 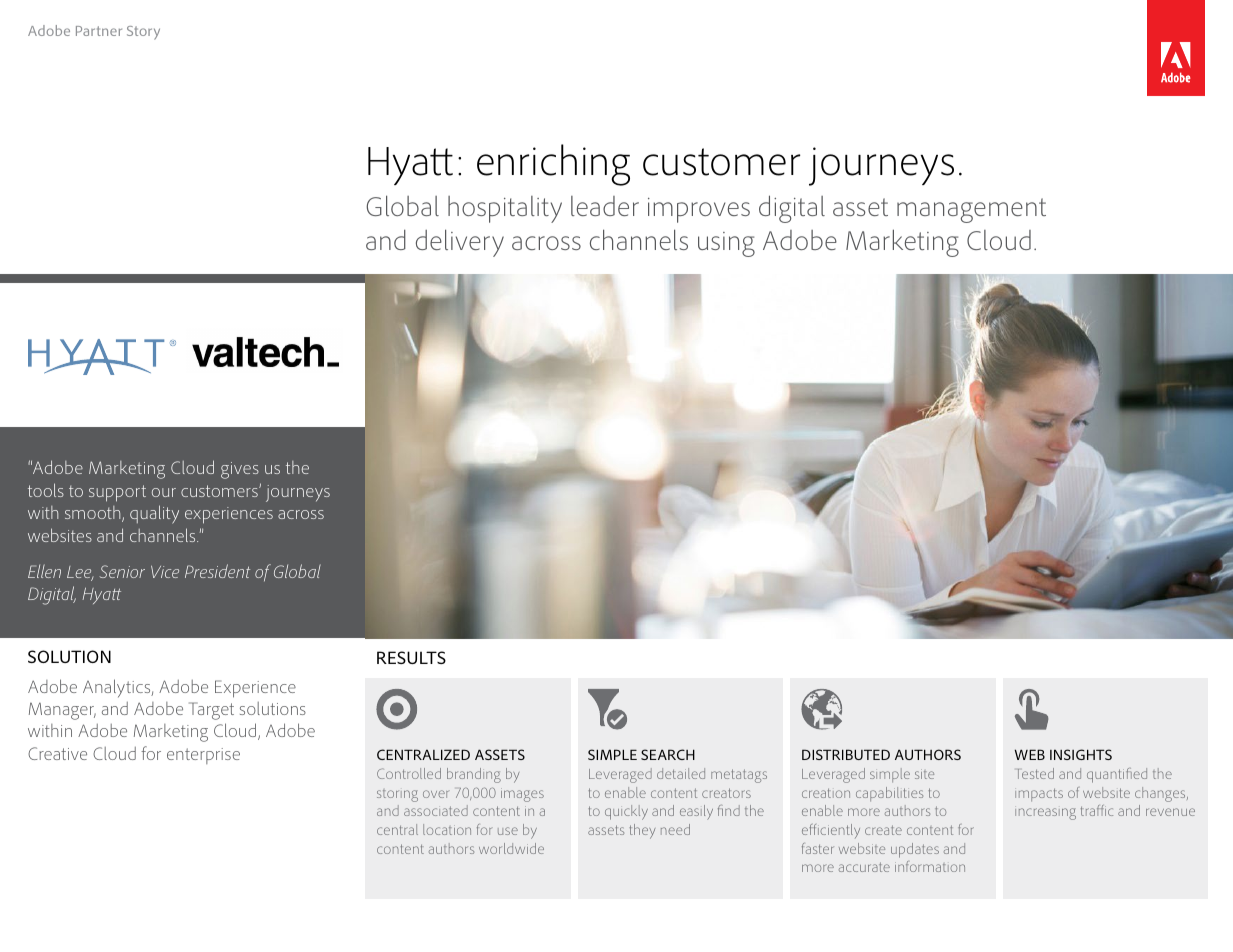 I want to click on management, so click(x=971, y=210).
